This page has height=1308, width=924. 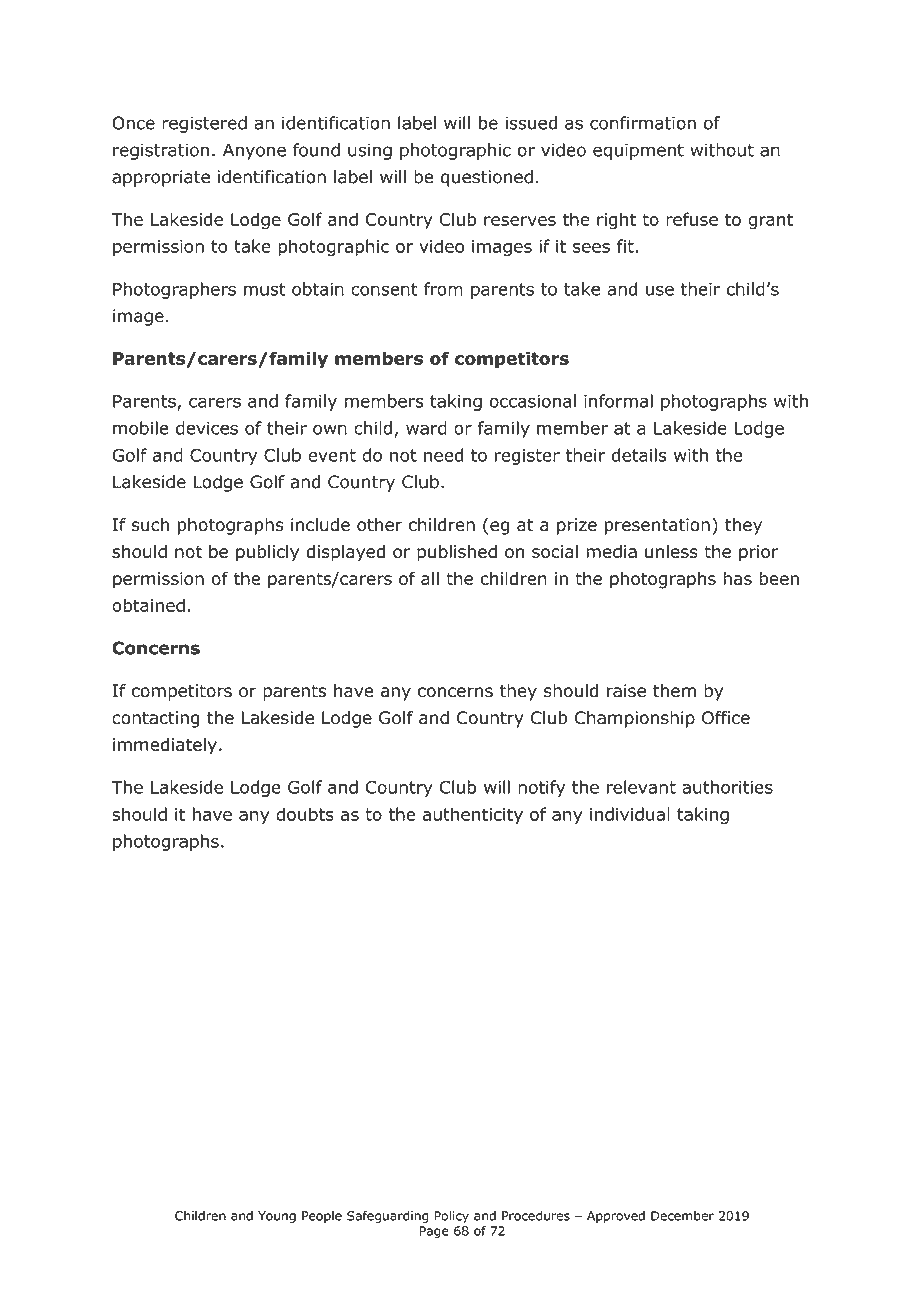 I want to click on equipment, so click(x=638, y=151).
